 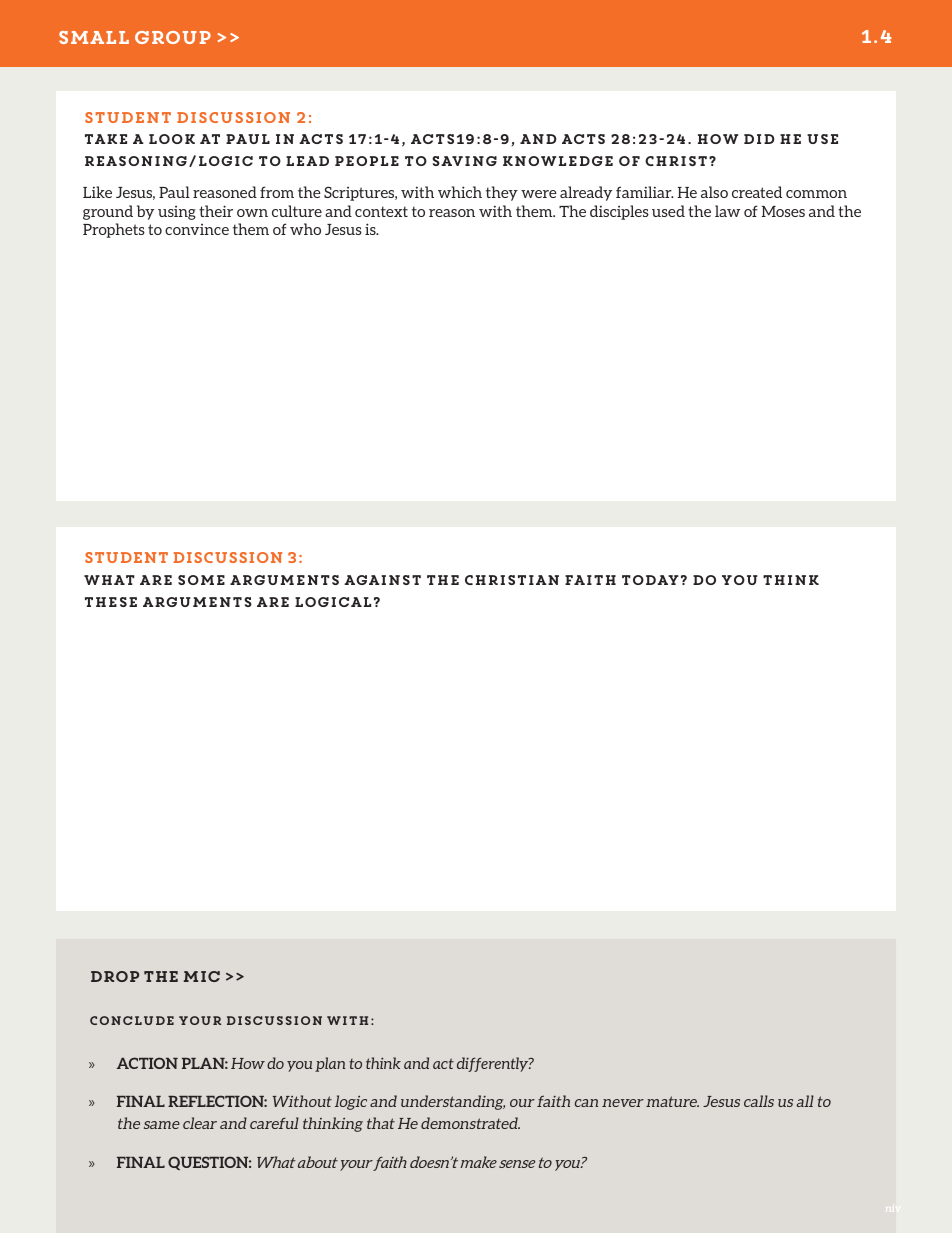 What do you see at coordinates (727, 211) in the page?
I see `law` at bounding box center [727, 211].
